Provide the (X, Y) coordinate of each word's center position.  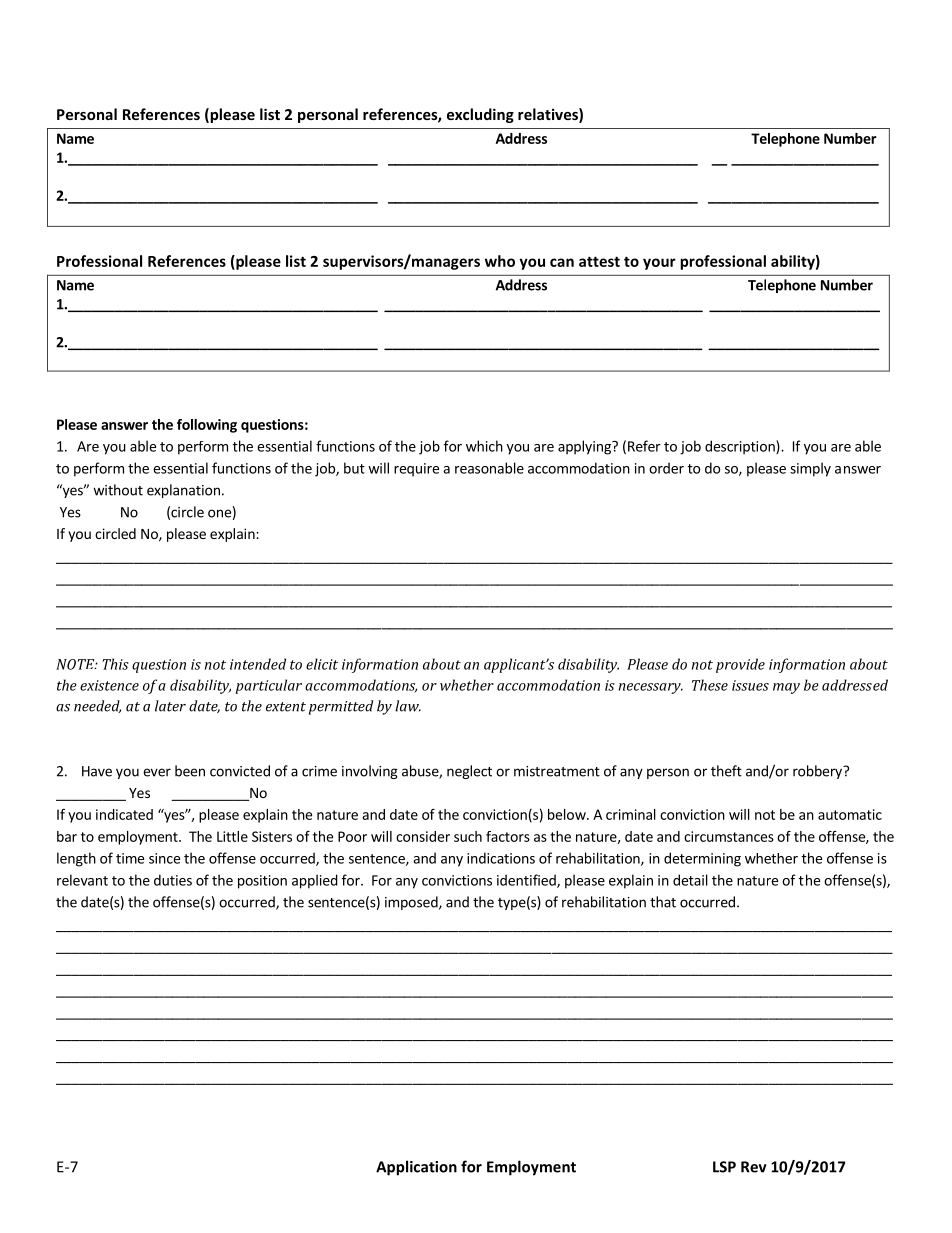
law (408, 706)
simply (810, 469)
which (484, 446)
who (500, 261)
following (207, 426)
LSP (724, 1167)
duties (173, 880)
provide (740, 665)
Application (416, 1168)
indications (501, 858)
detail (690, 880)
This (116, 664)
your (659, 264)
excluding (480, 115)
